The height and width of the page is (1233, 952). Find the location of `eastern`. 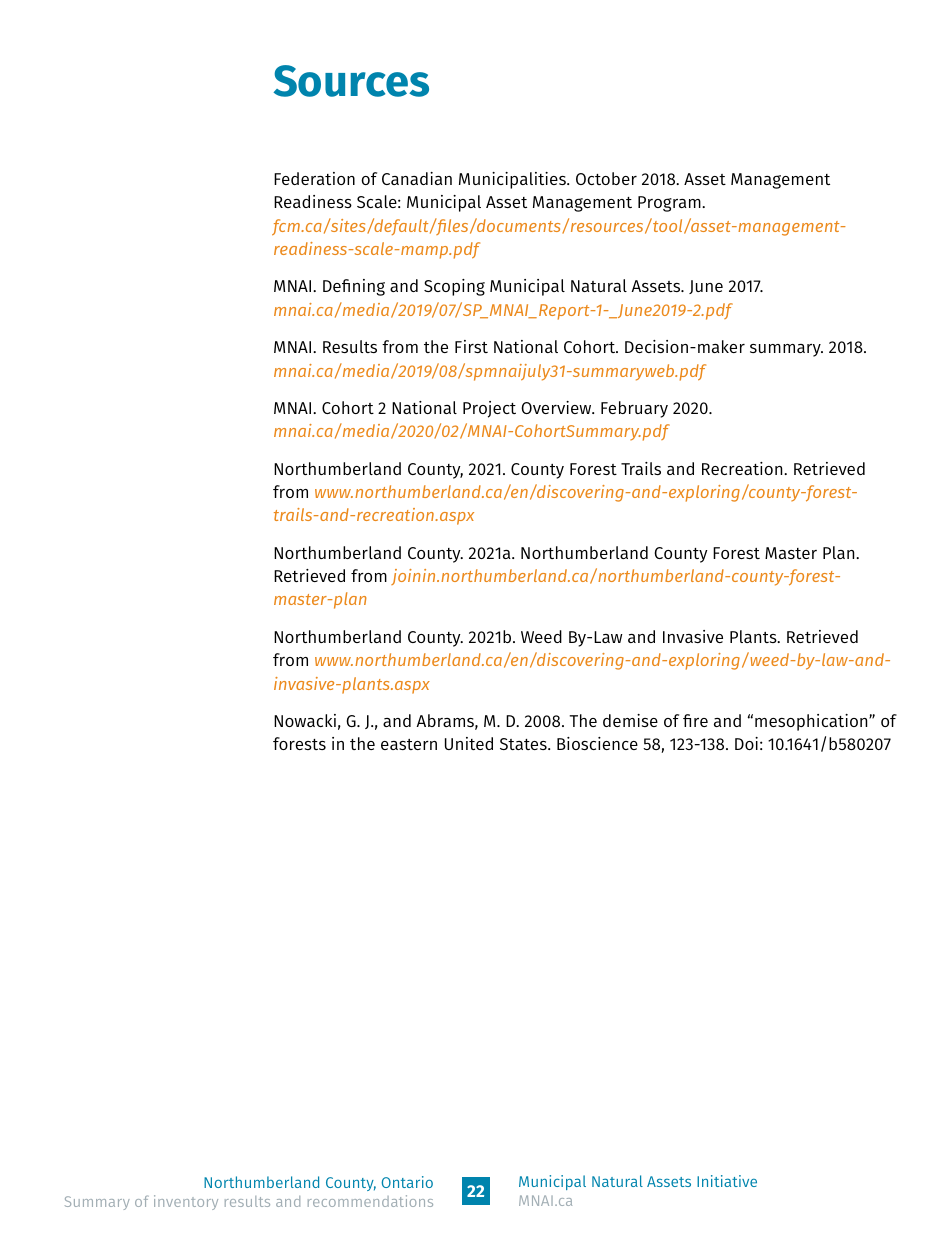

eastern is located at coordinates (409, 744).
